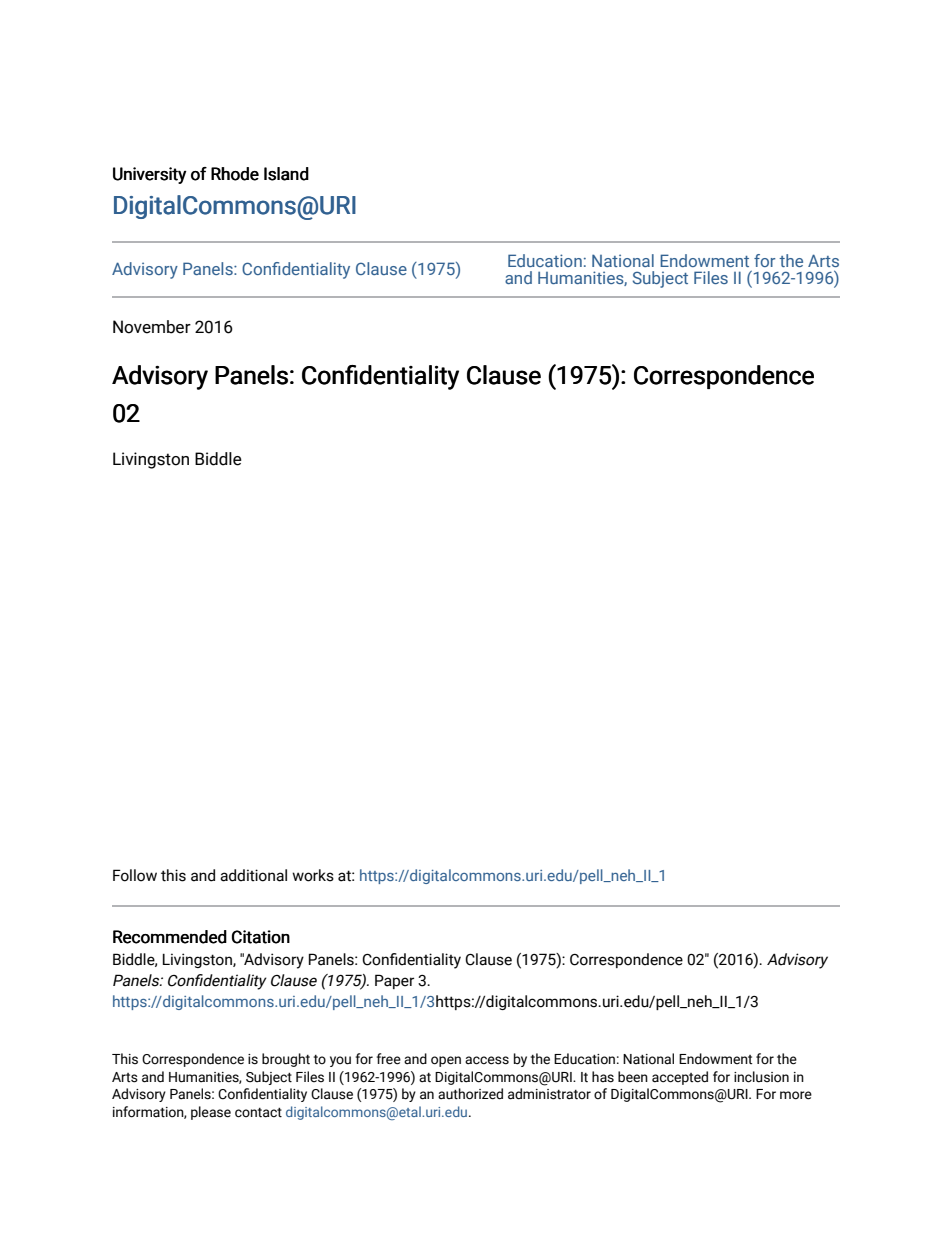  Describe the element at coordinates (135, 875) in the page. I see `Follow` at that location.
